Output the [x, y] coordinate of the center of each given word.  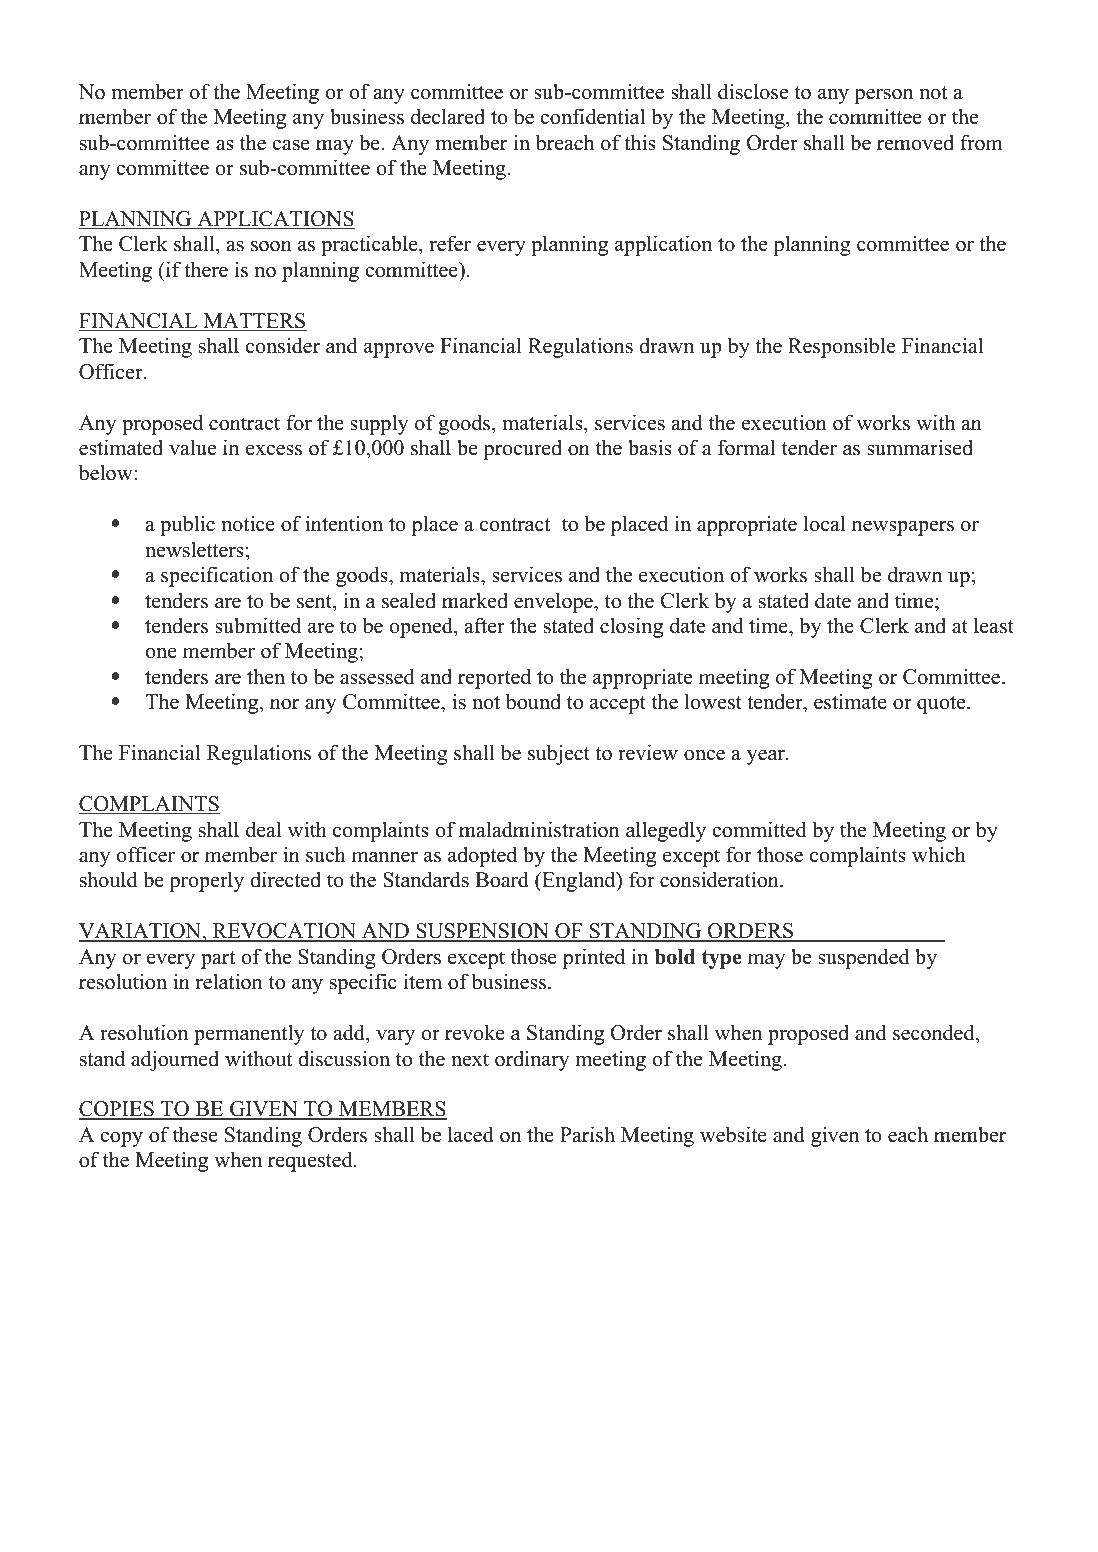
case [291, 145]
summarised [920, 447]
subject [559, 754]
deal [263, 829]
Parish [587, 1134]
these [195, 1134]
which [939, 854]
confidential [592, 116]
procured [522, 450]
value [192, 447]
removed [915, 143]
